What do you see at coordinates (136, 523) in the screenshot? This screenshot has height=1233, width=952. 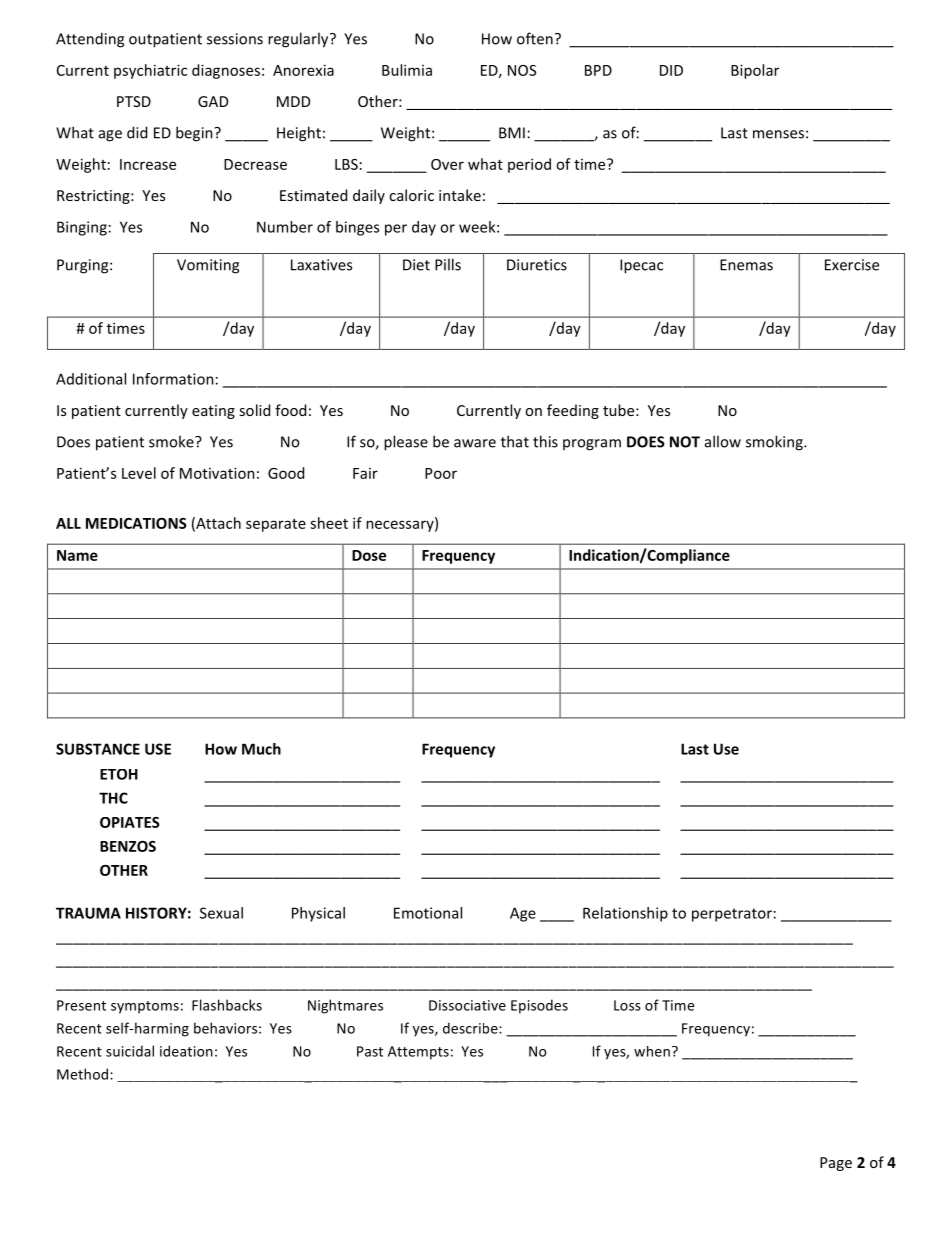 I see `MEDICATIONS` at bounding box center [136, 523].
